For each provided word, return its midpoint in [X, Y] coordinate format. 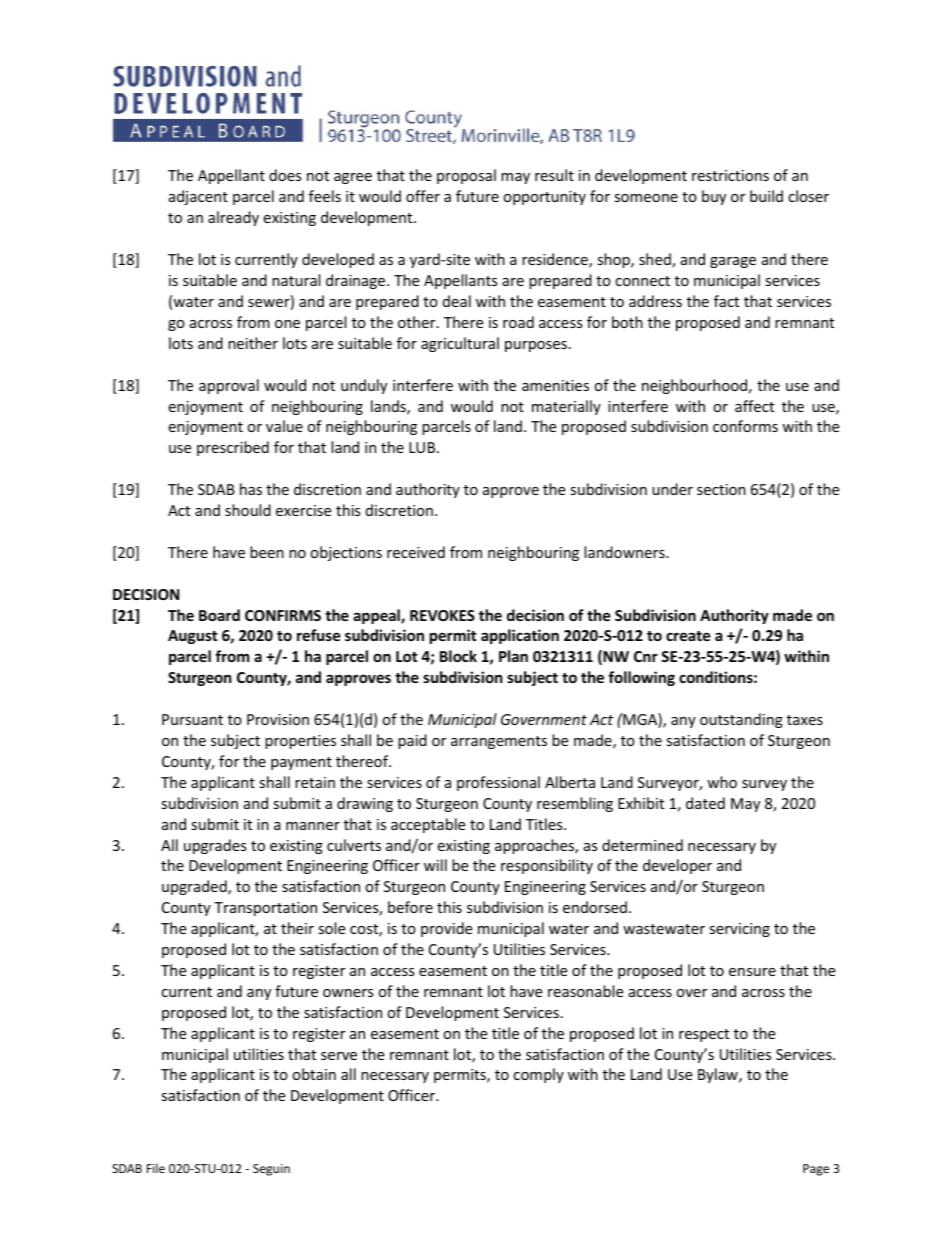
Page [816, 1170]
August [193, 637]
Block [458, 656]
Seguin [271, 1170]
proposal [466, 176]
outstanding [741, 720]
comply [538, 1075]
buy [714, 197]
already [233, 218]
